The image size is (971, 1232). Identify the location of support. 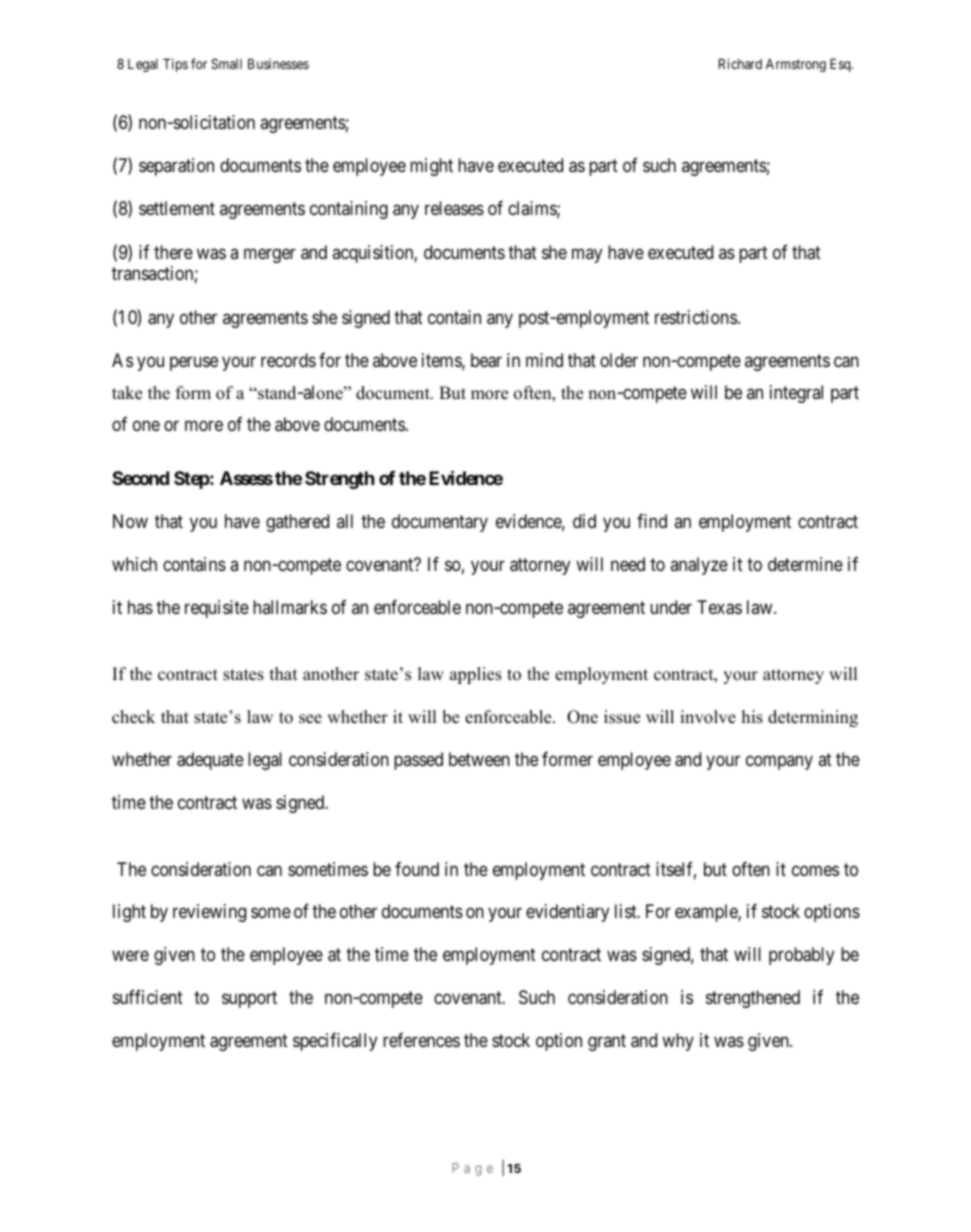
(249, 1000).
